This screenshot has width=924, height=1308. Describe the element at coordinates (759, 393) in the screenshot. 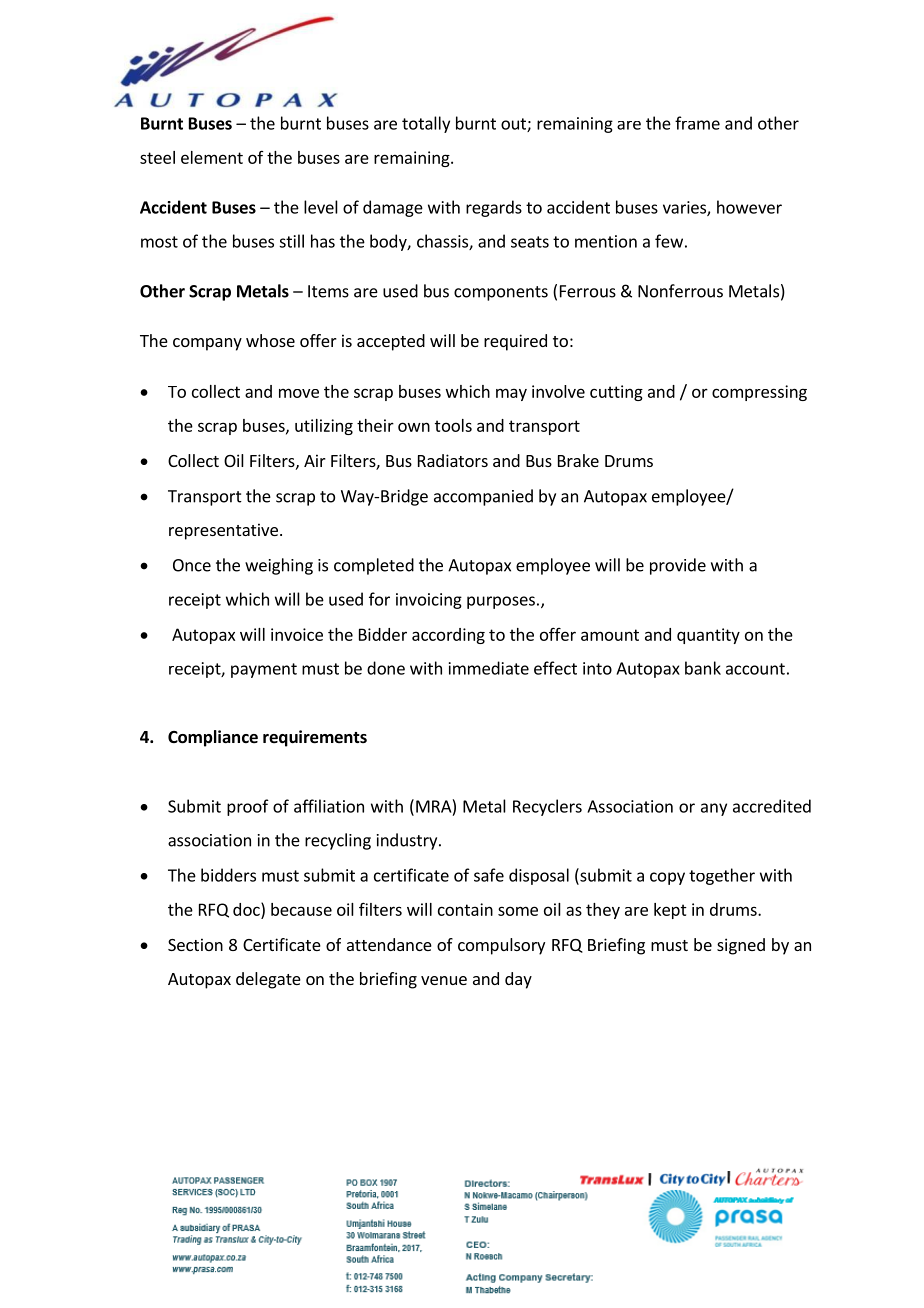

I see `compressing` at that location.
